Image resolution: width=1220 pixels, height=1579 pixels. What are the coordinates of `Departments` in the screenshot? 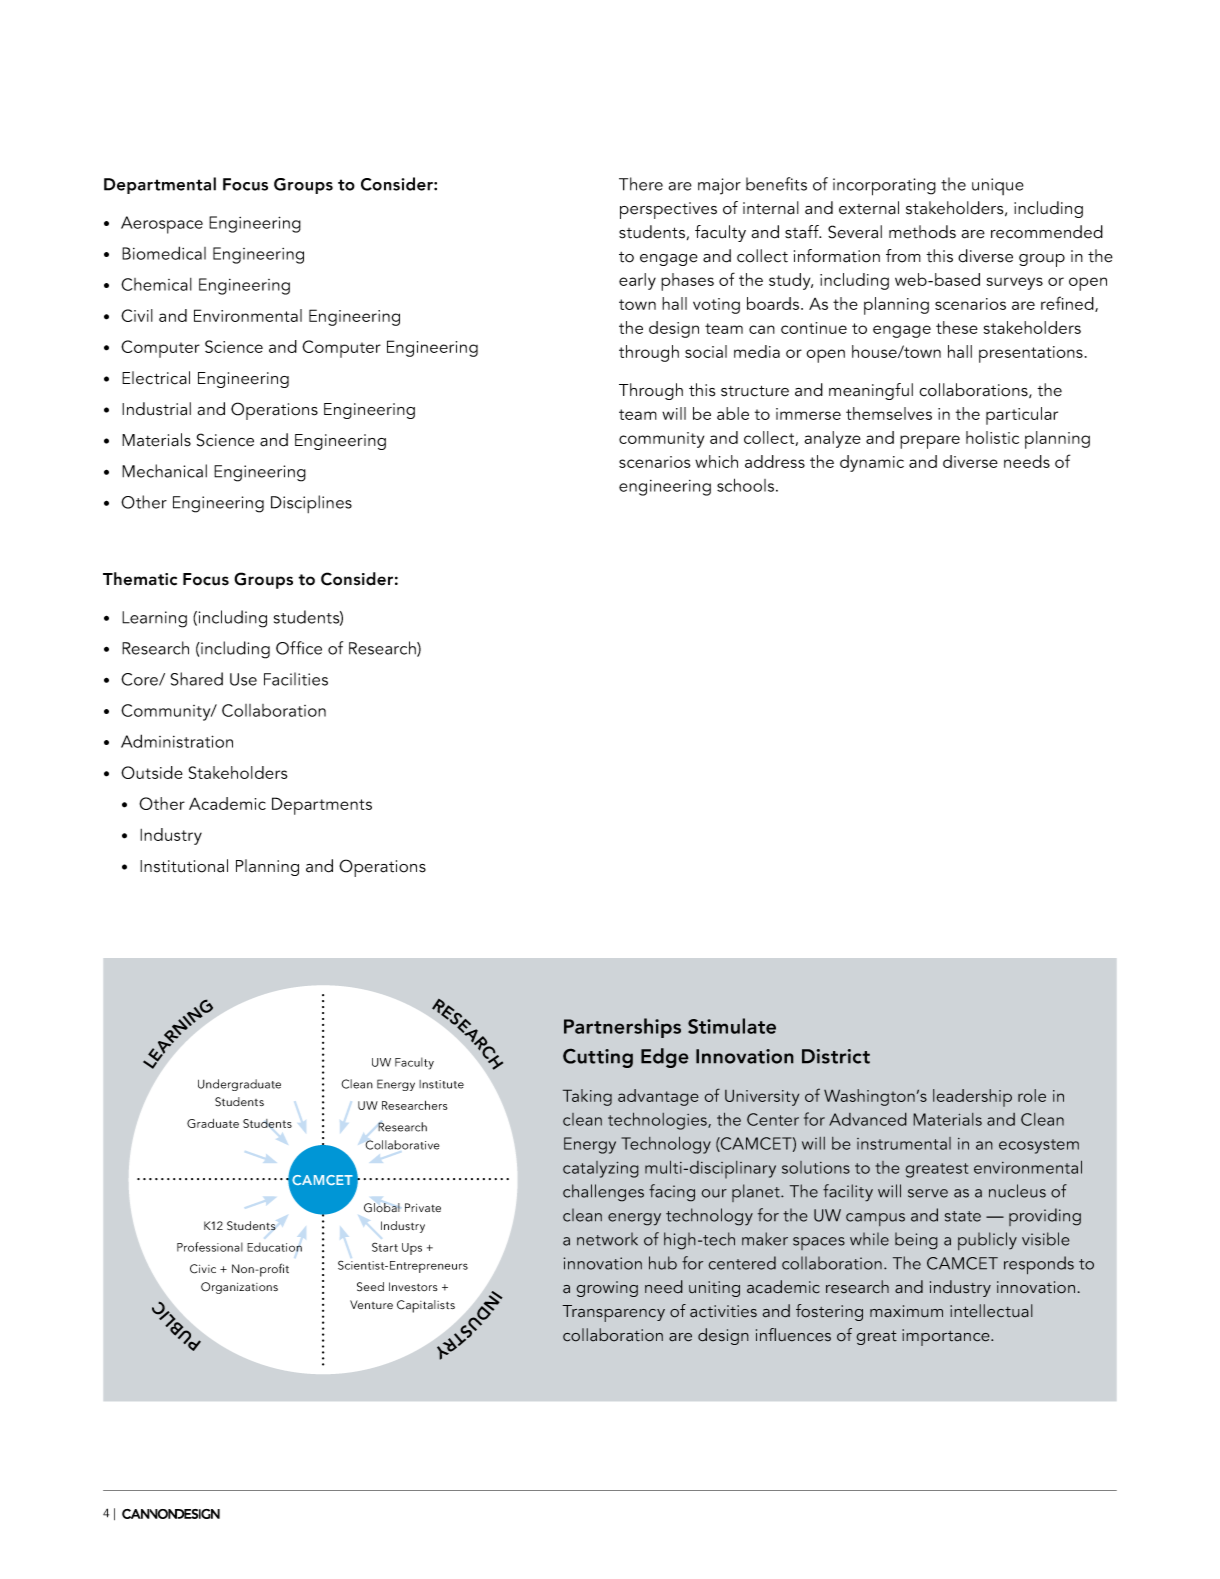 It's located at (322, 806).
